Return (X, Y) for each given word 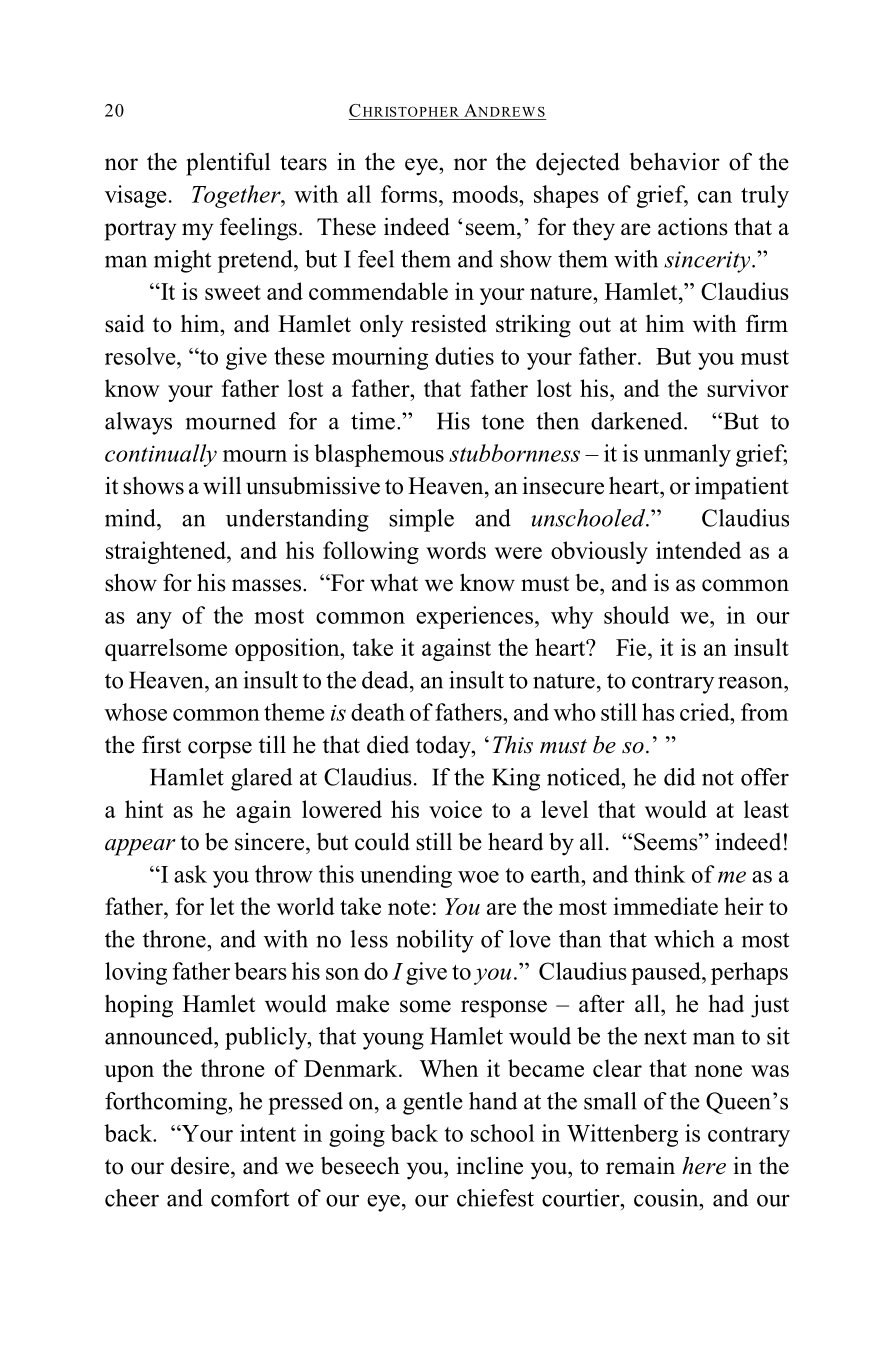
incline (490, 1165)
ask (190, 874)
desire (200, 1165)
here (704, 1166)
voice (455, 809)
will (222, 486)
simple (421, 520)
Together (237, 196)
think (659, 874)
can (715, 197)
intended (698, 550)
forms (409, 194)
